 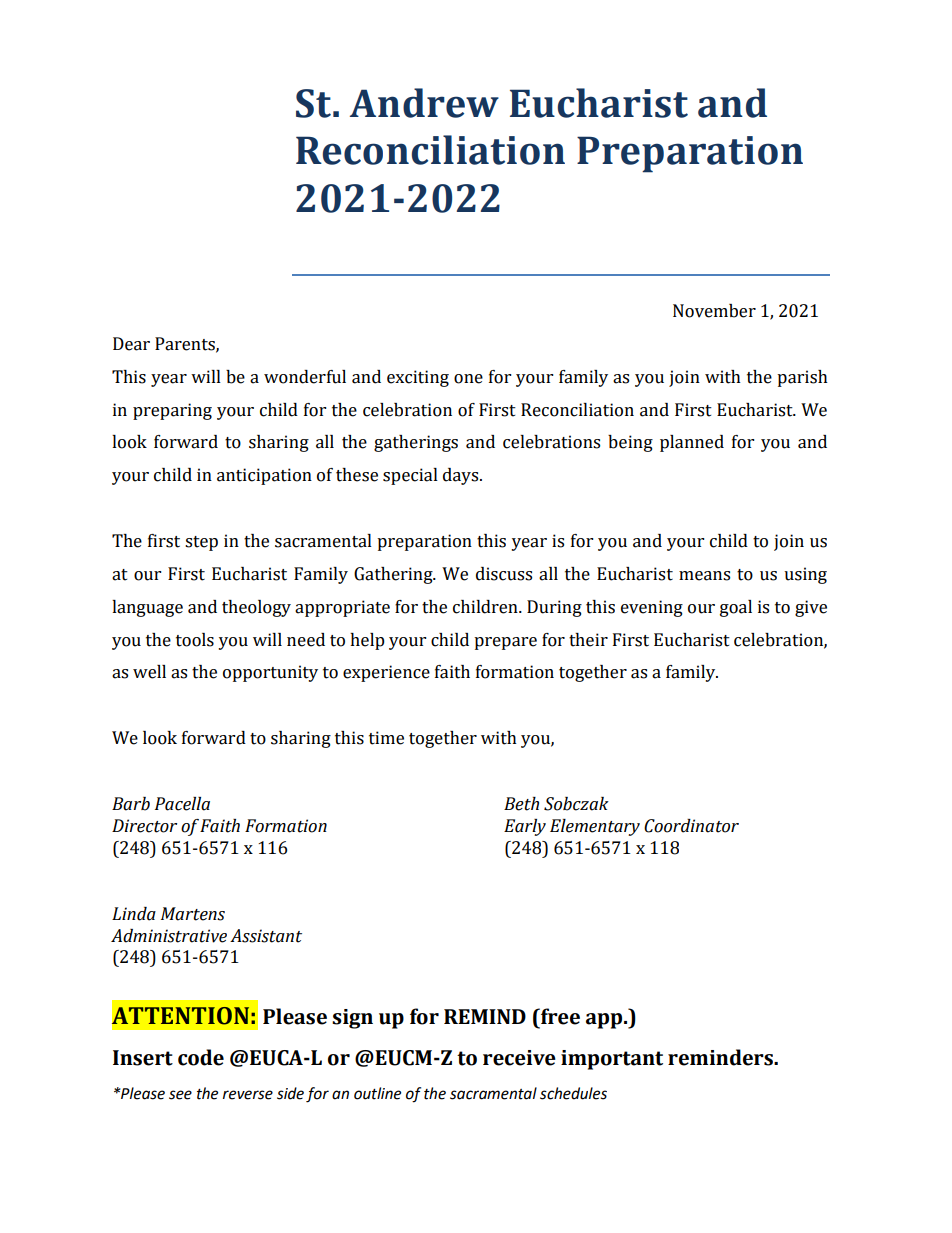 What do you see at coordinates (519, 1058) in the screenshot?
I see `receive` at bounding box center [519, 1058].
